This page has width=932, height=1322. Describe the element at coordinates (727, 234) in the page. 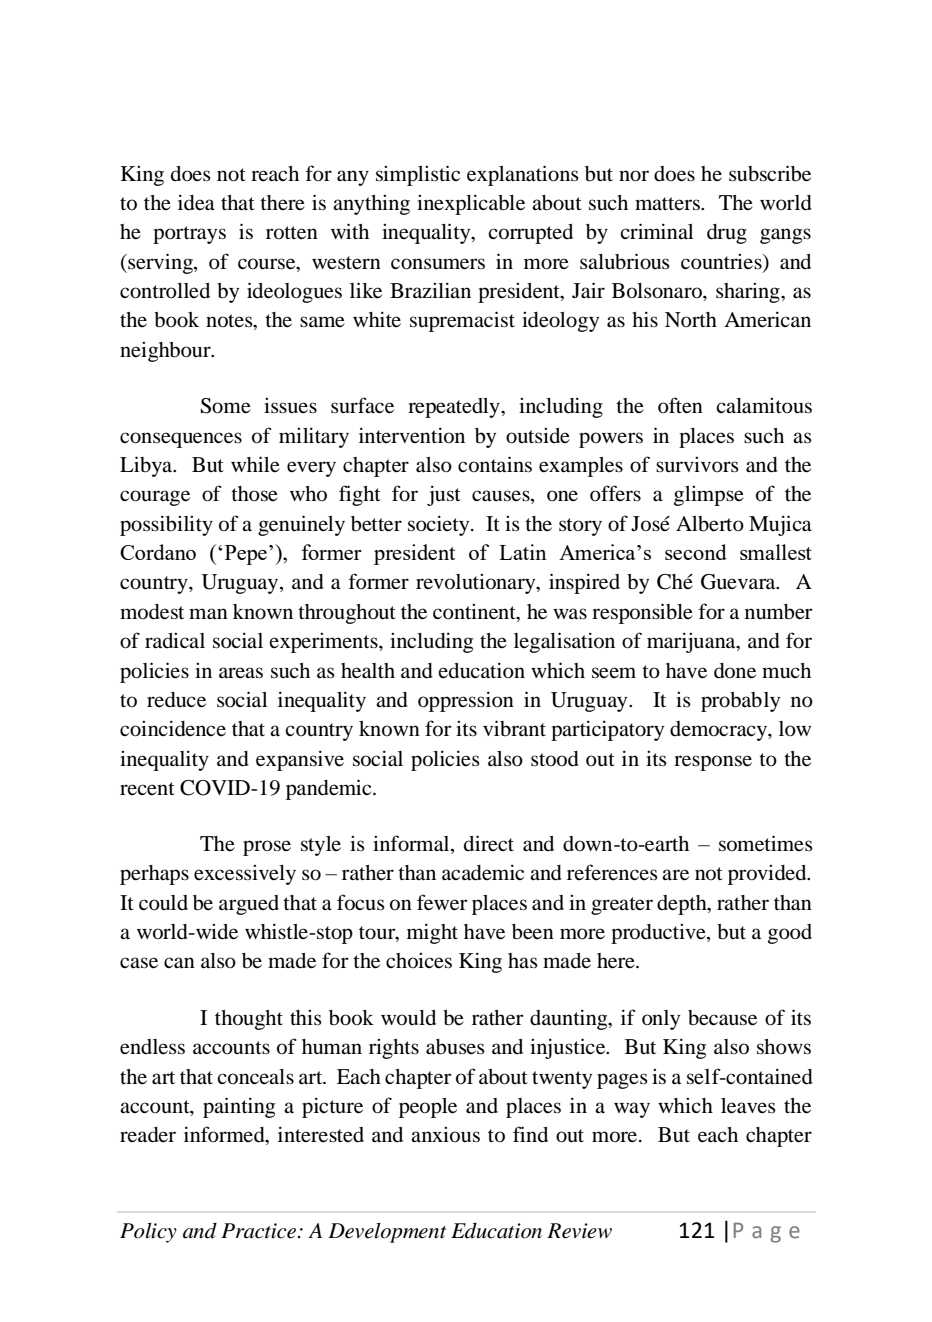

I see `drug` at that location.
